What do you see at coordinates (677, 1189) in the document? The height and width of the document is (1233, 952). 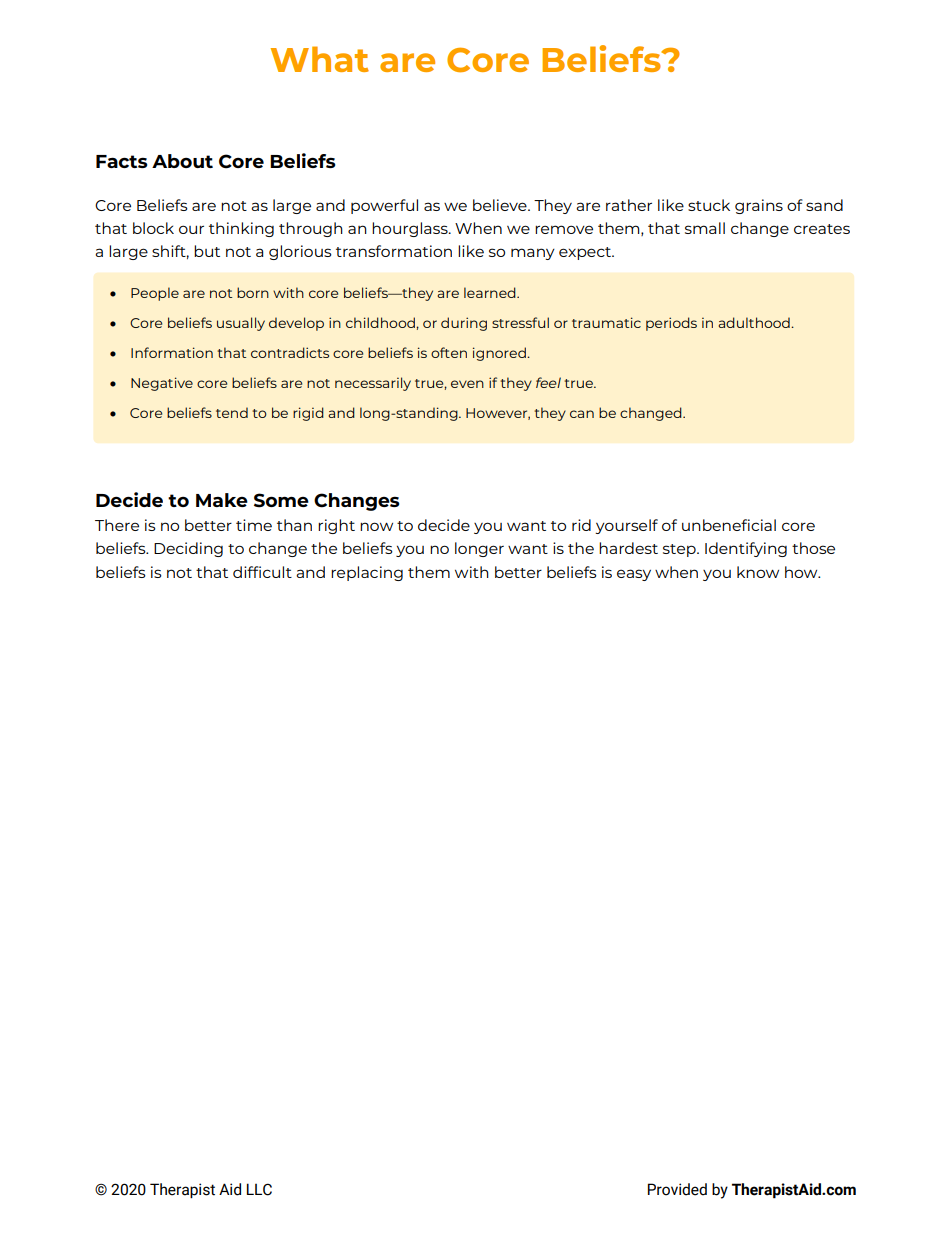 I see `Provided` at bounding box center [677, 1189].
